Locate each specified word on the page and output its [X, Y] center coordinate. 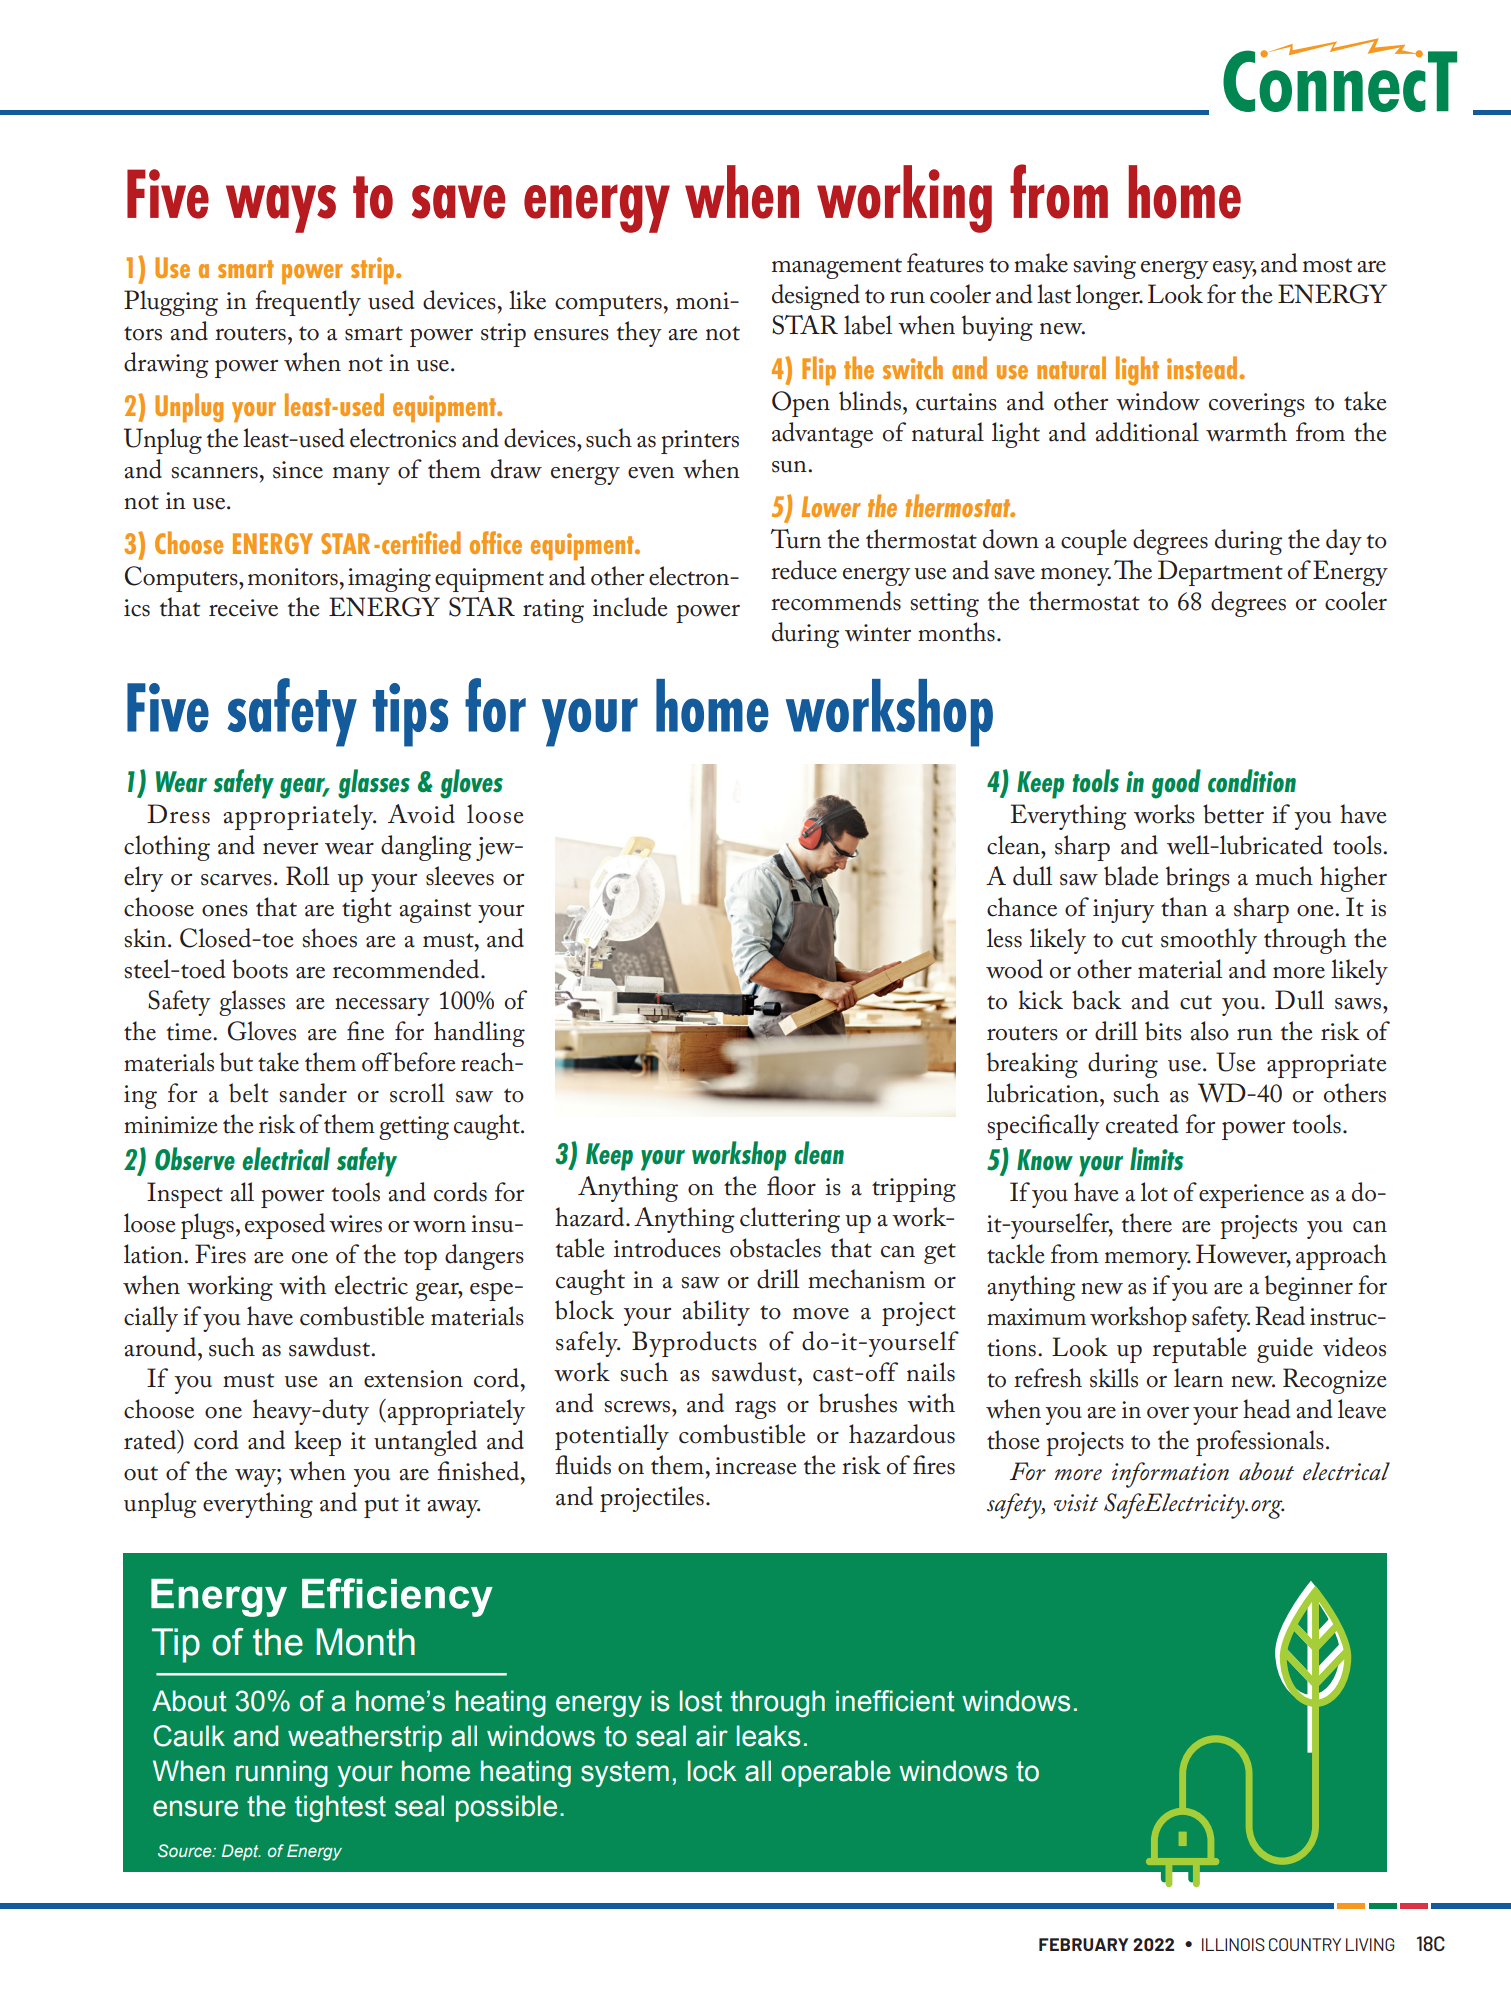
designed [816, 297]
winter [878, 633]
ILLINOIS [1233, 1944]
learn [1198, 1378]
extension [413, 1379]
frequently [308, 303]
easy [1235, 270]
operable [836, 1773]
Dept [241, 1852]
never [290, 849]
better [1233, 814]
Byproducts [694, 1344]
